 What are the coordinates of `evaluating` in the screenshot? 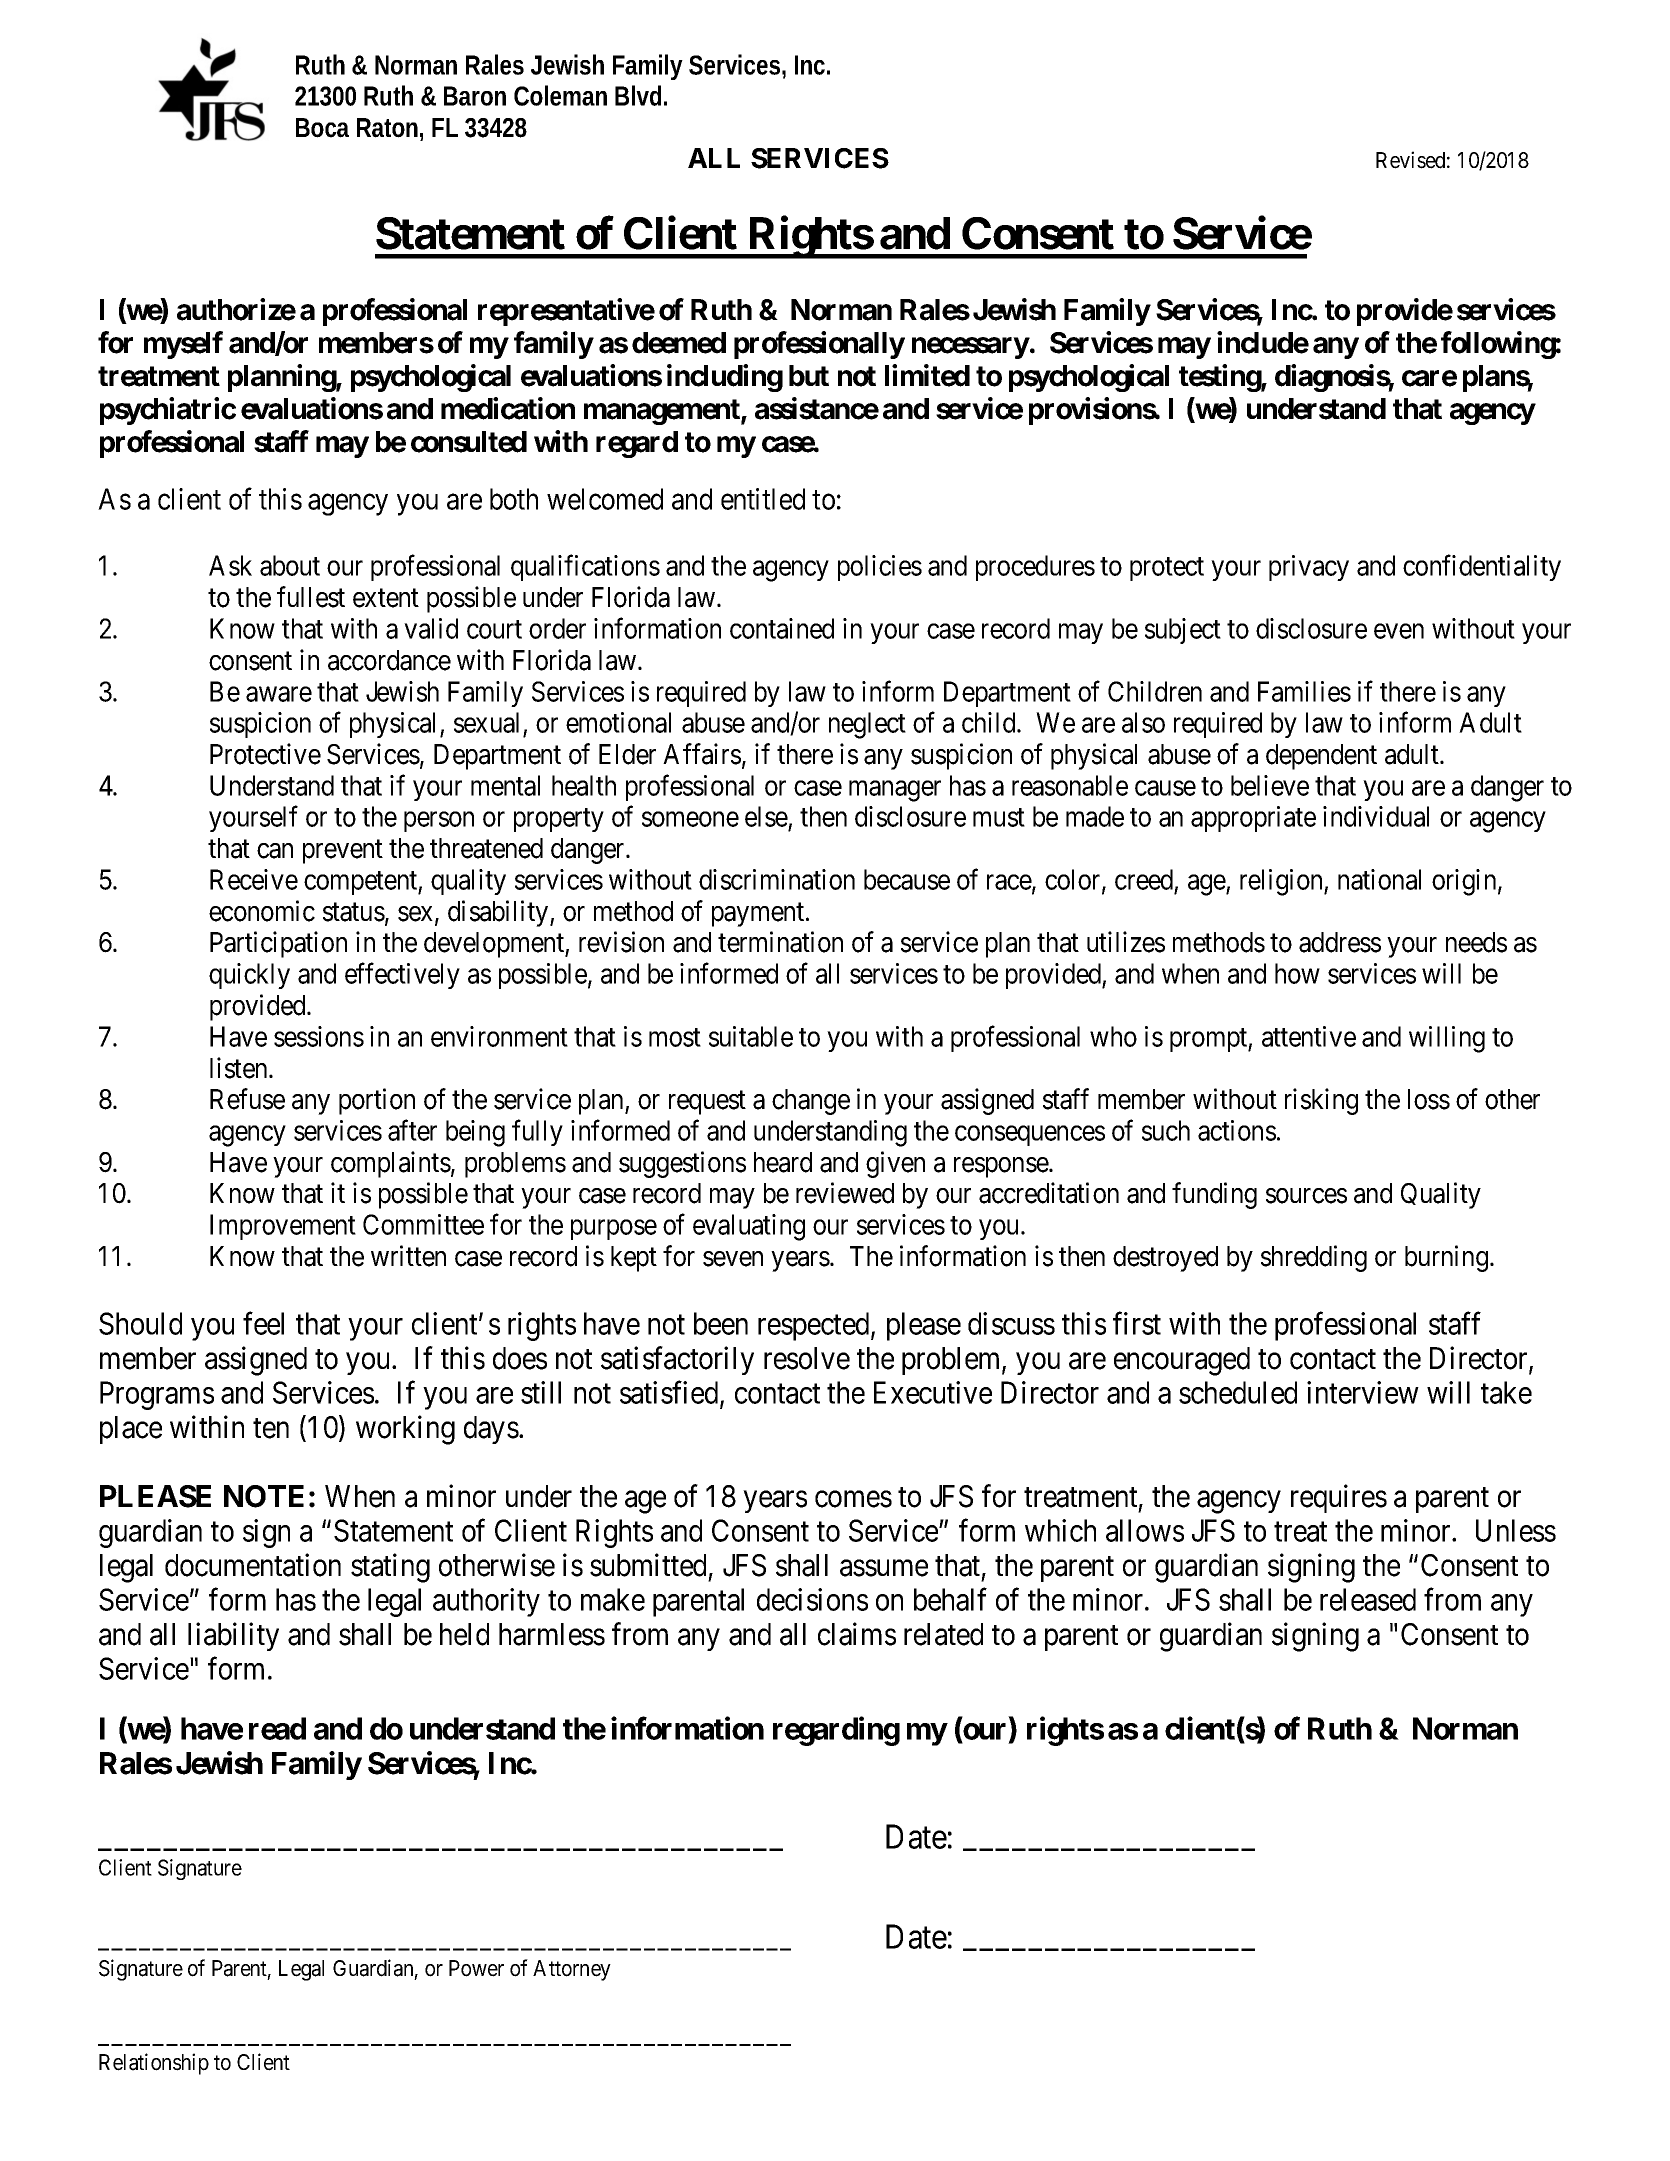 It's located at (749, 1227).
